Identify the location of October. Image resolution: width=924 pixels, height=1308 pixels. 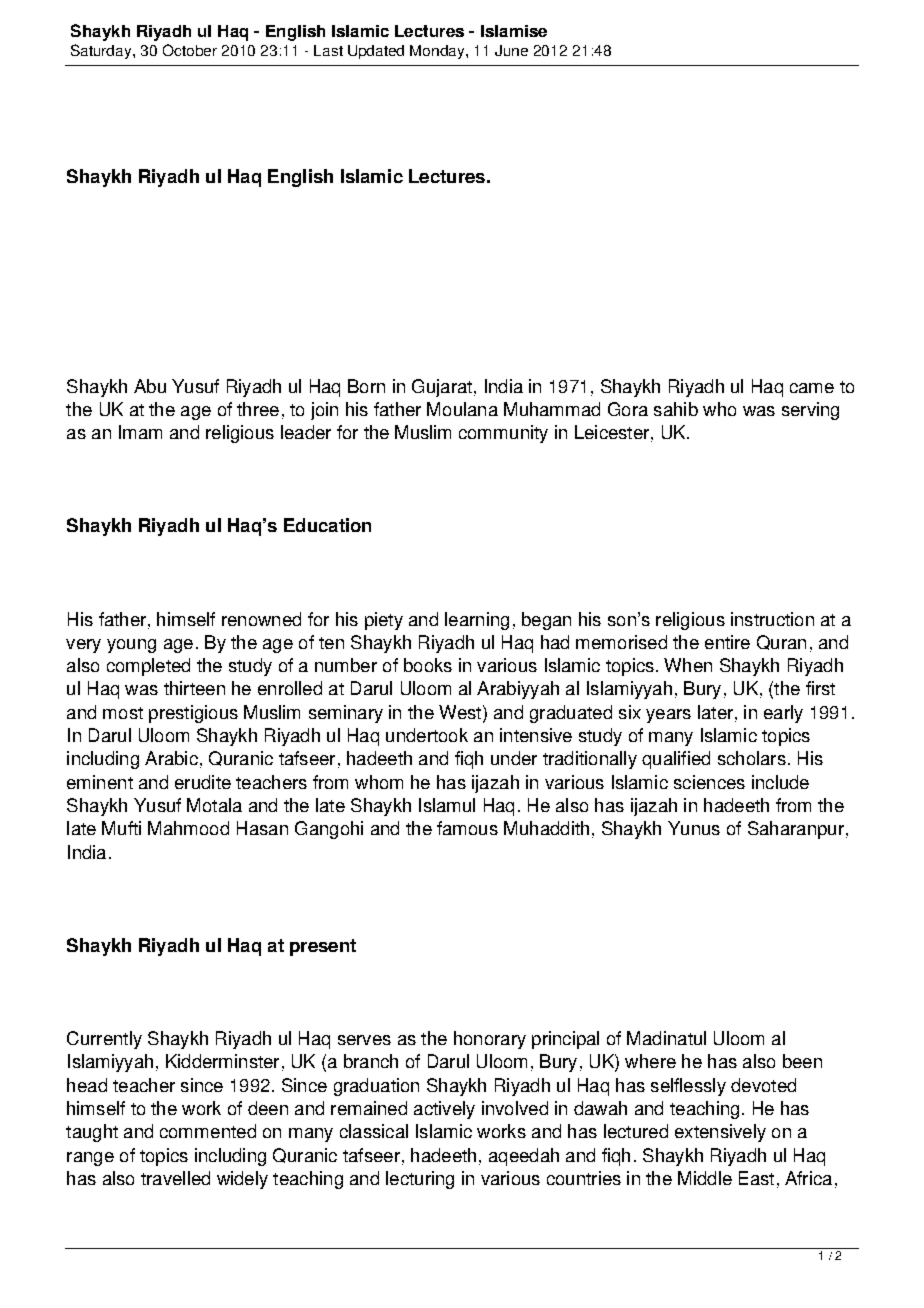
(190, 50).
